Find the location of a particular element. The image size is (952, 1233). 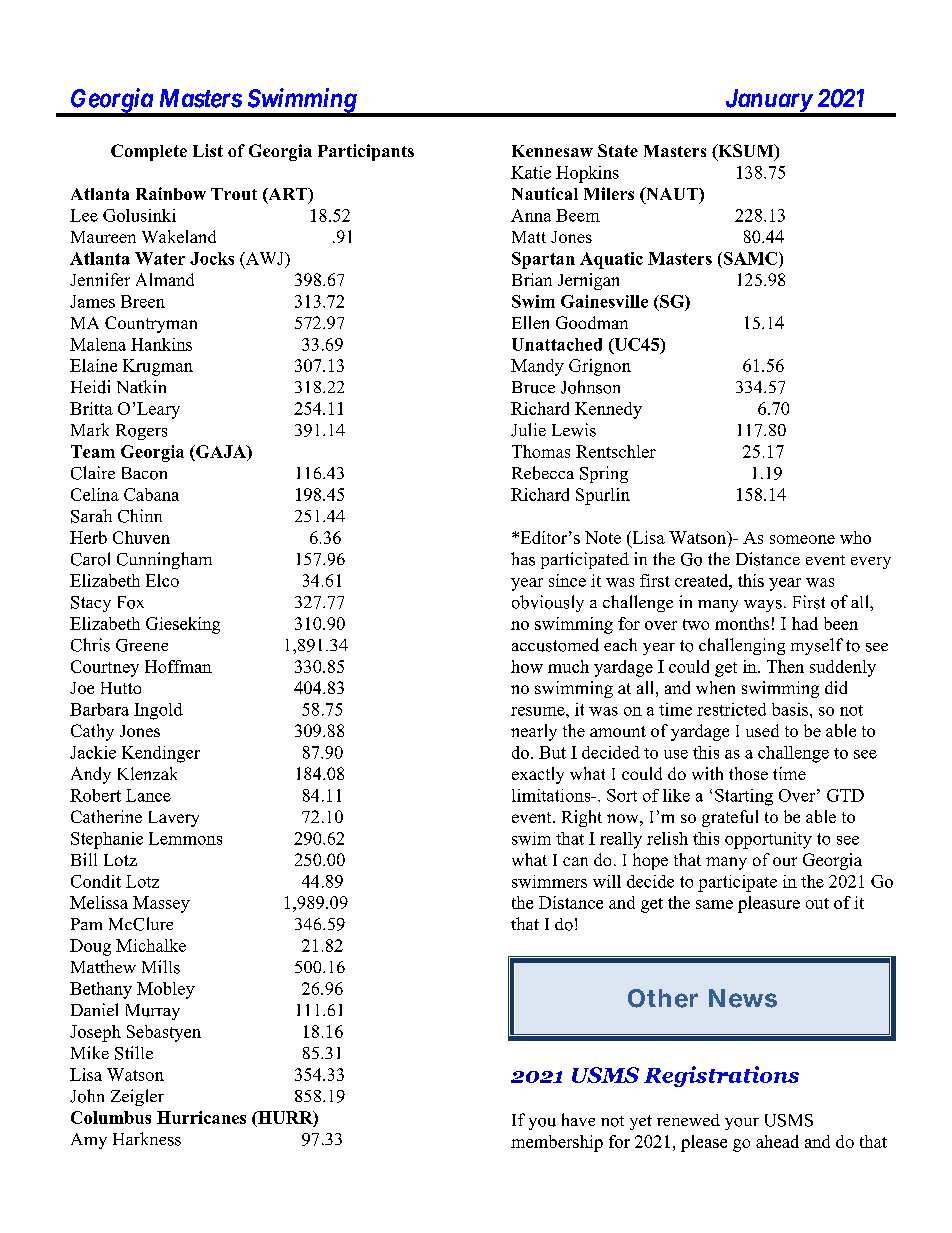

Then is located at coordinates (785, 666).
